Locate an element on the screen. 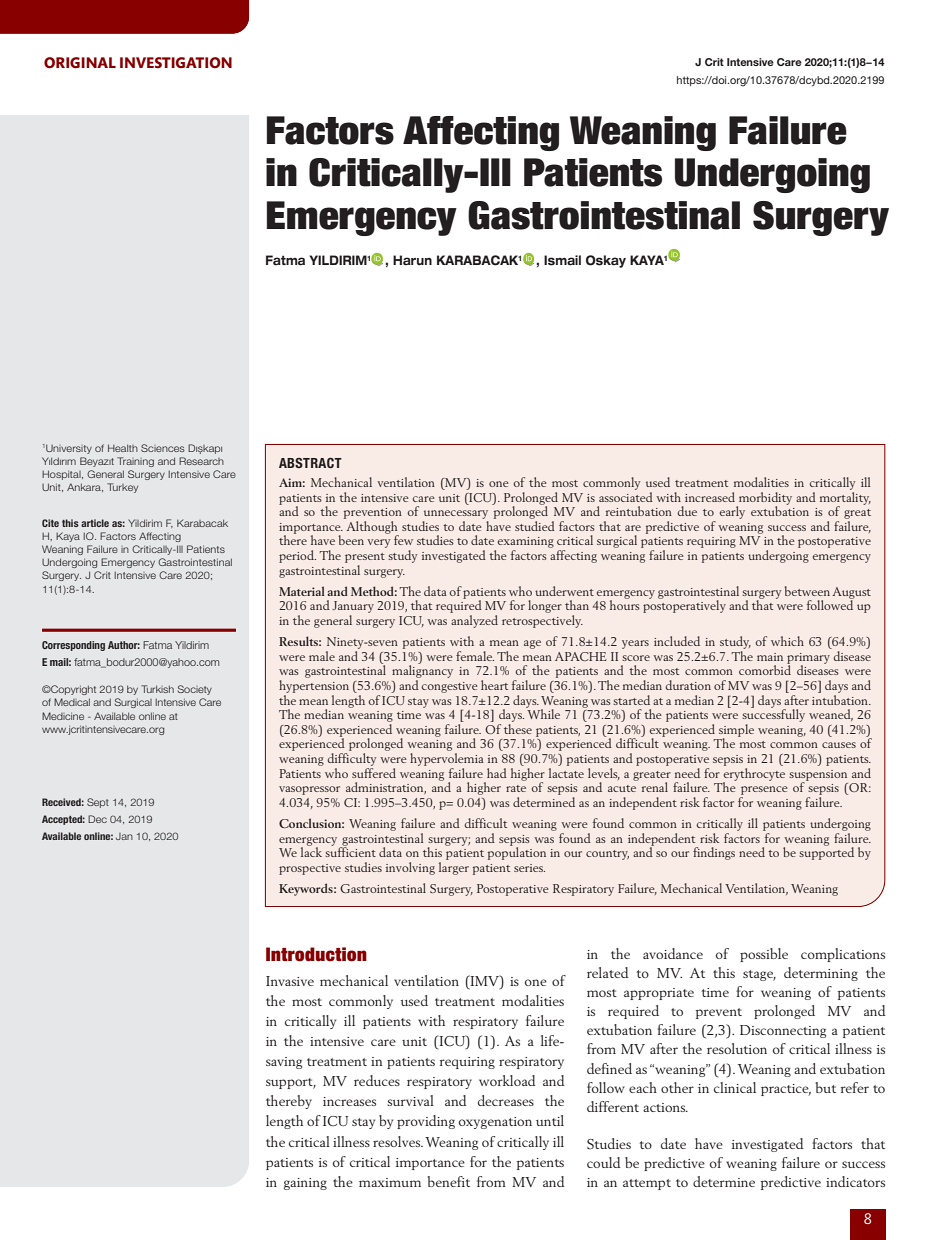 The width and height of the screenshot is (952, 1240). Sciences is located at coordinates (163, 448).
